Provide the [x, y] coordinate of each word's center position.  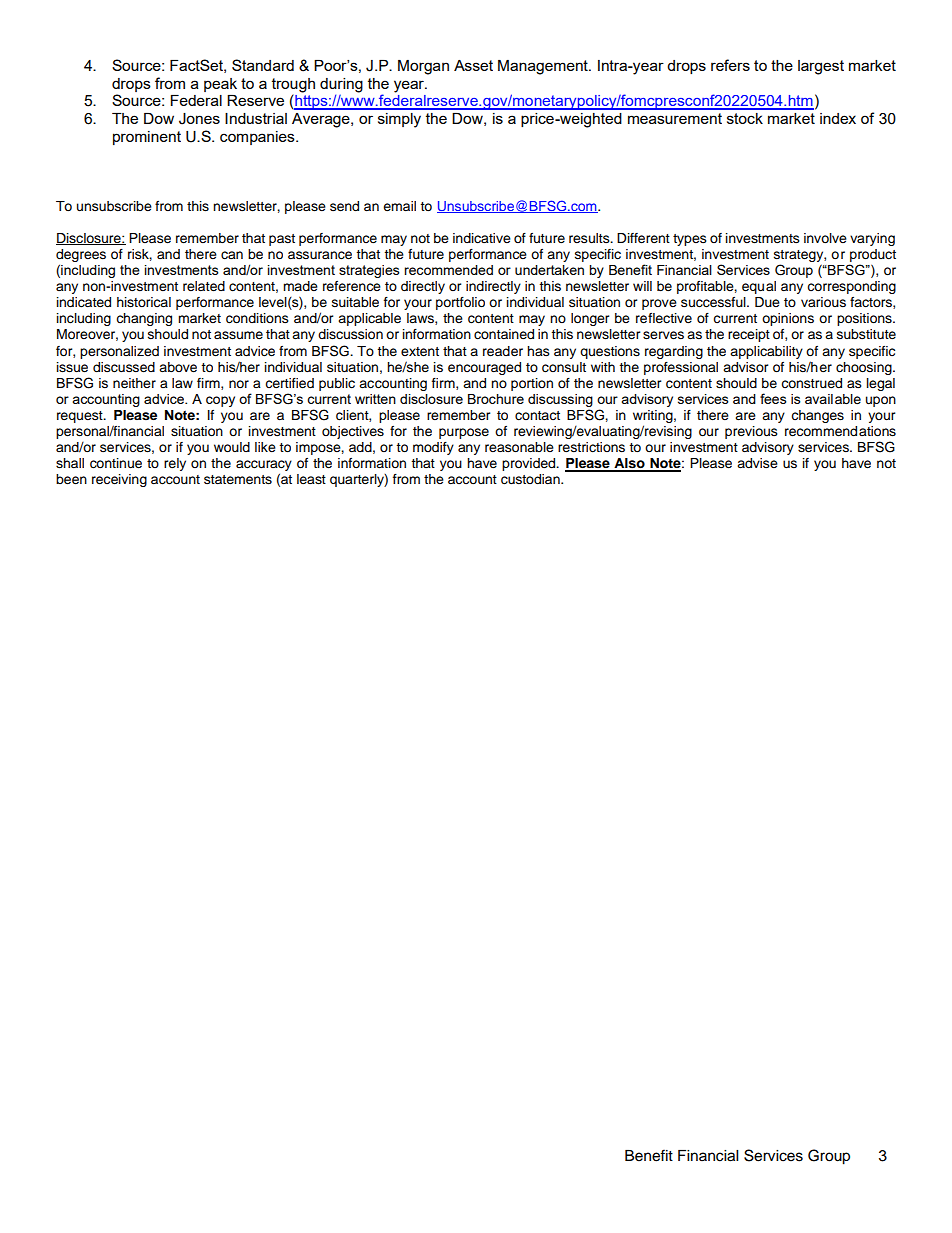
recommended [448, 270]
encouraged [484, 368]
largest [821, 67]
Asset [473, 65]
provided [530, 464]
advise [757, 463]
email [399, 206]
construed [811, 383]
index [838, 118]
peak [220, 85]
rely [175, 464]
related [204, 286]
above [178, 367]
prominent [147, 138]
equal [759, 287]
